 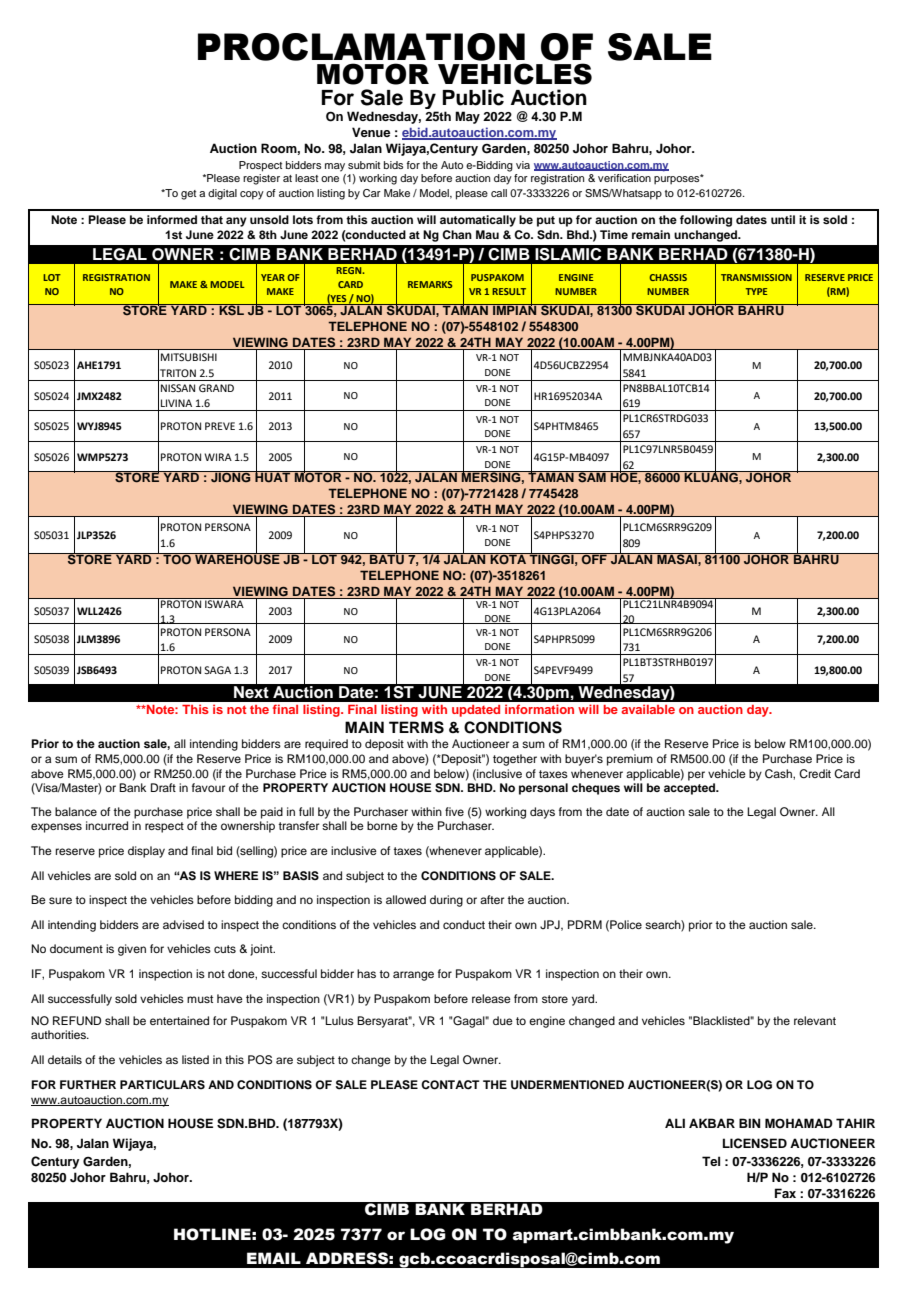 What do you see at coordinates (815, 1020) in the page?
I see `relevant` at bounding box center [815, 1020].
